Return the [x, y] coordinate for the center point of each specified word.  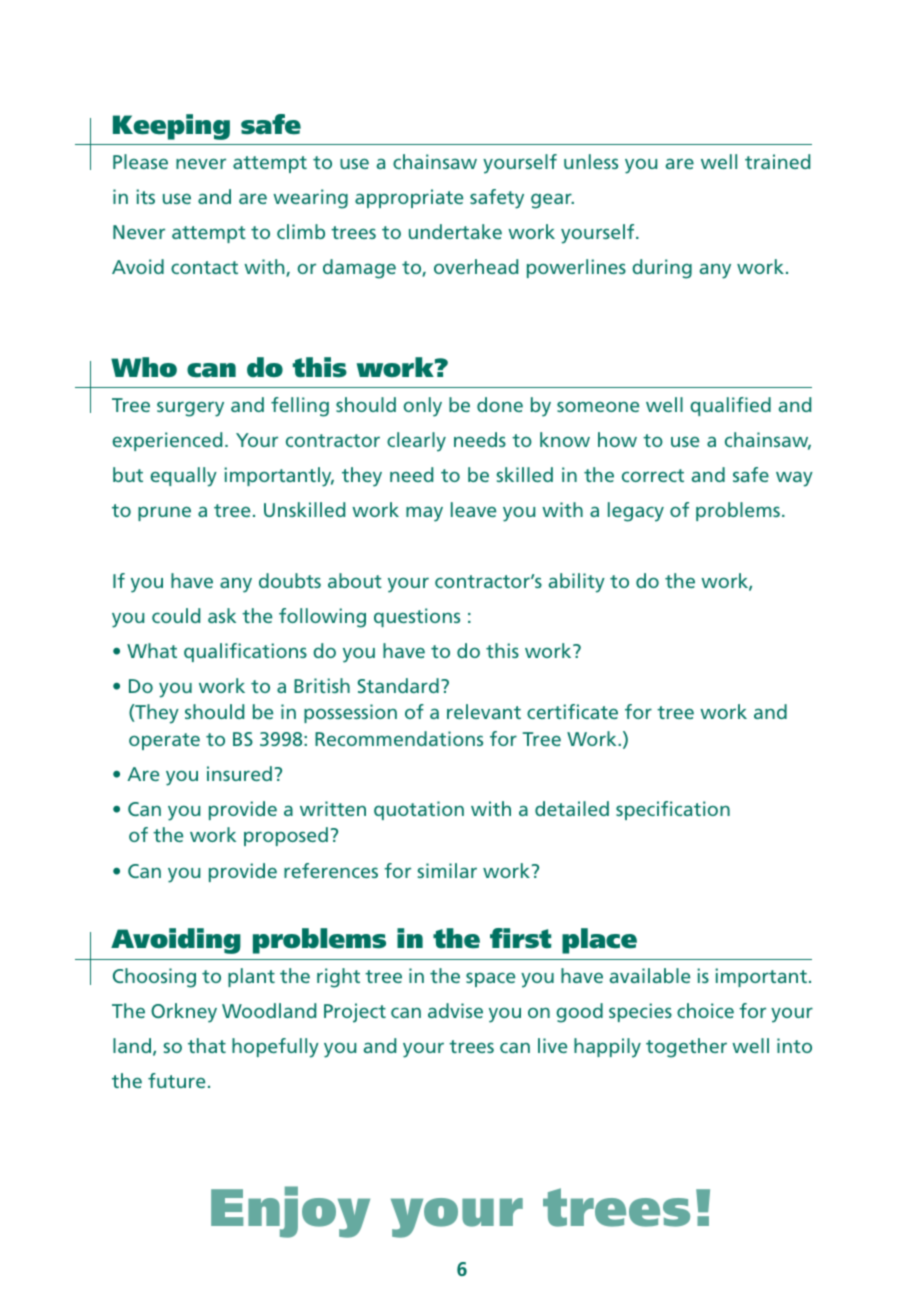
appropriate [409, 198]
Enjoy [290, 1212]
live [552, 1045]
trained [777, 161]
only [422, 407]
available [649, 975]
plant [251, 977]
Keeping [171, 127]
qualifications [245, 652]
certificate [572, 711]
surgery [190, 409]
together [686, 1048]
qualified [730, 406]
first [520, 938]
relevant [484, 711]
